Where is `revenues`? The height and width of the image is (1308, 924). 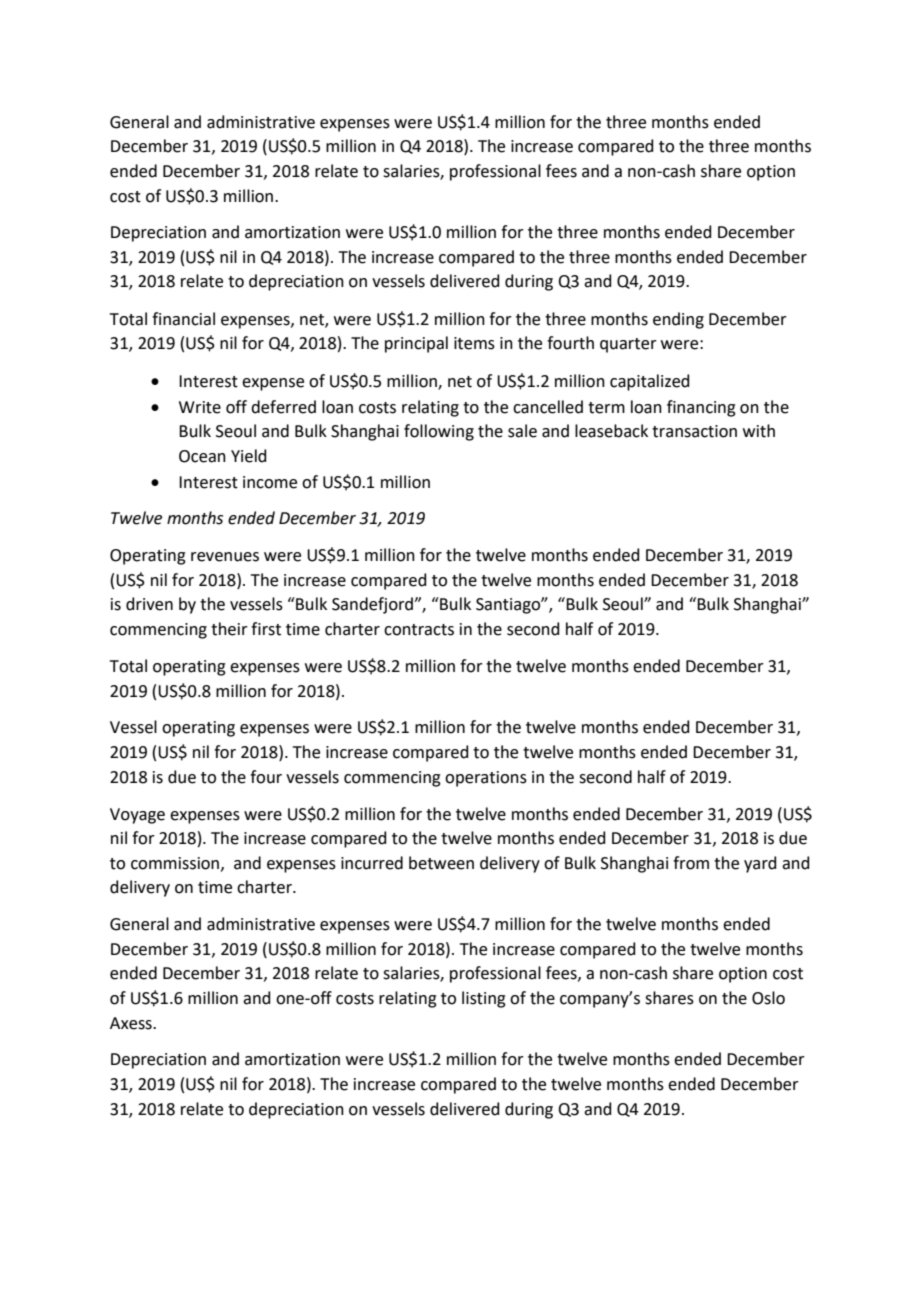 revenues is located at coordinates (225, 557).
